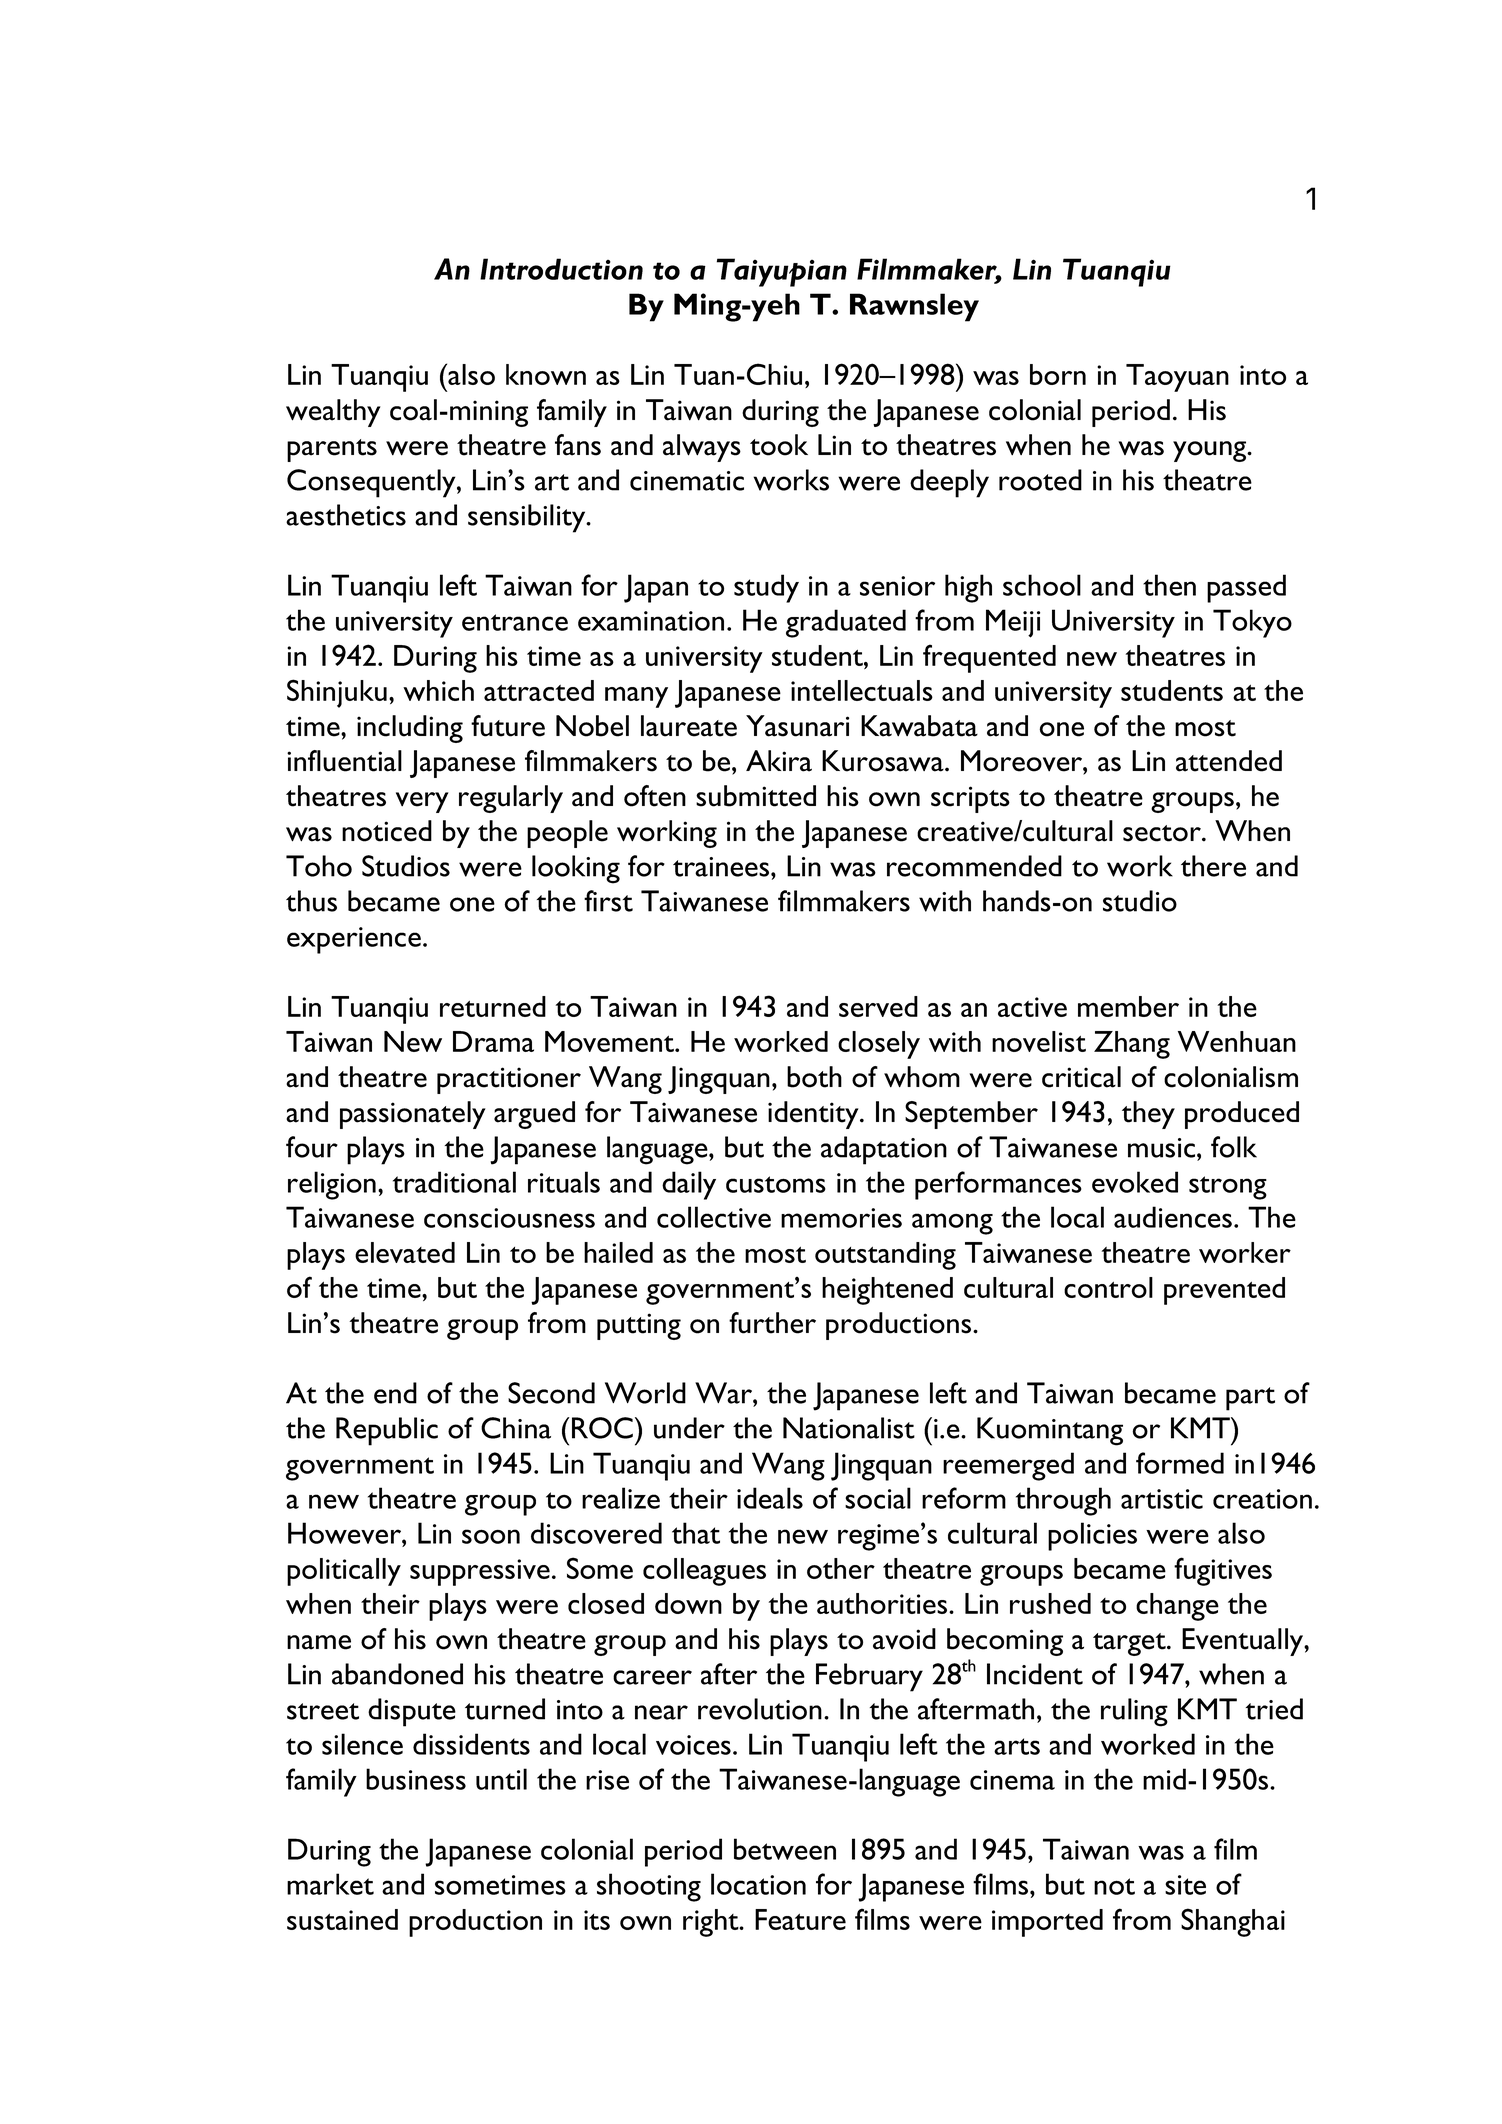 This page has height=2124, width=1502. Describe the element at coordinates (413, 1115) in the page. I see `passionately` at that location.
